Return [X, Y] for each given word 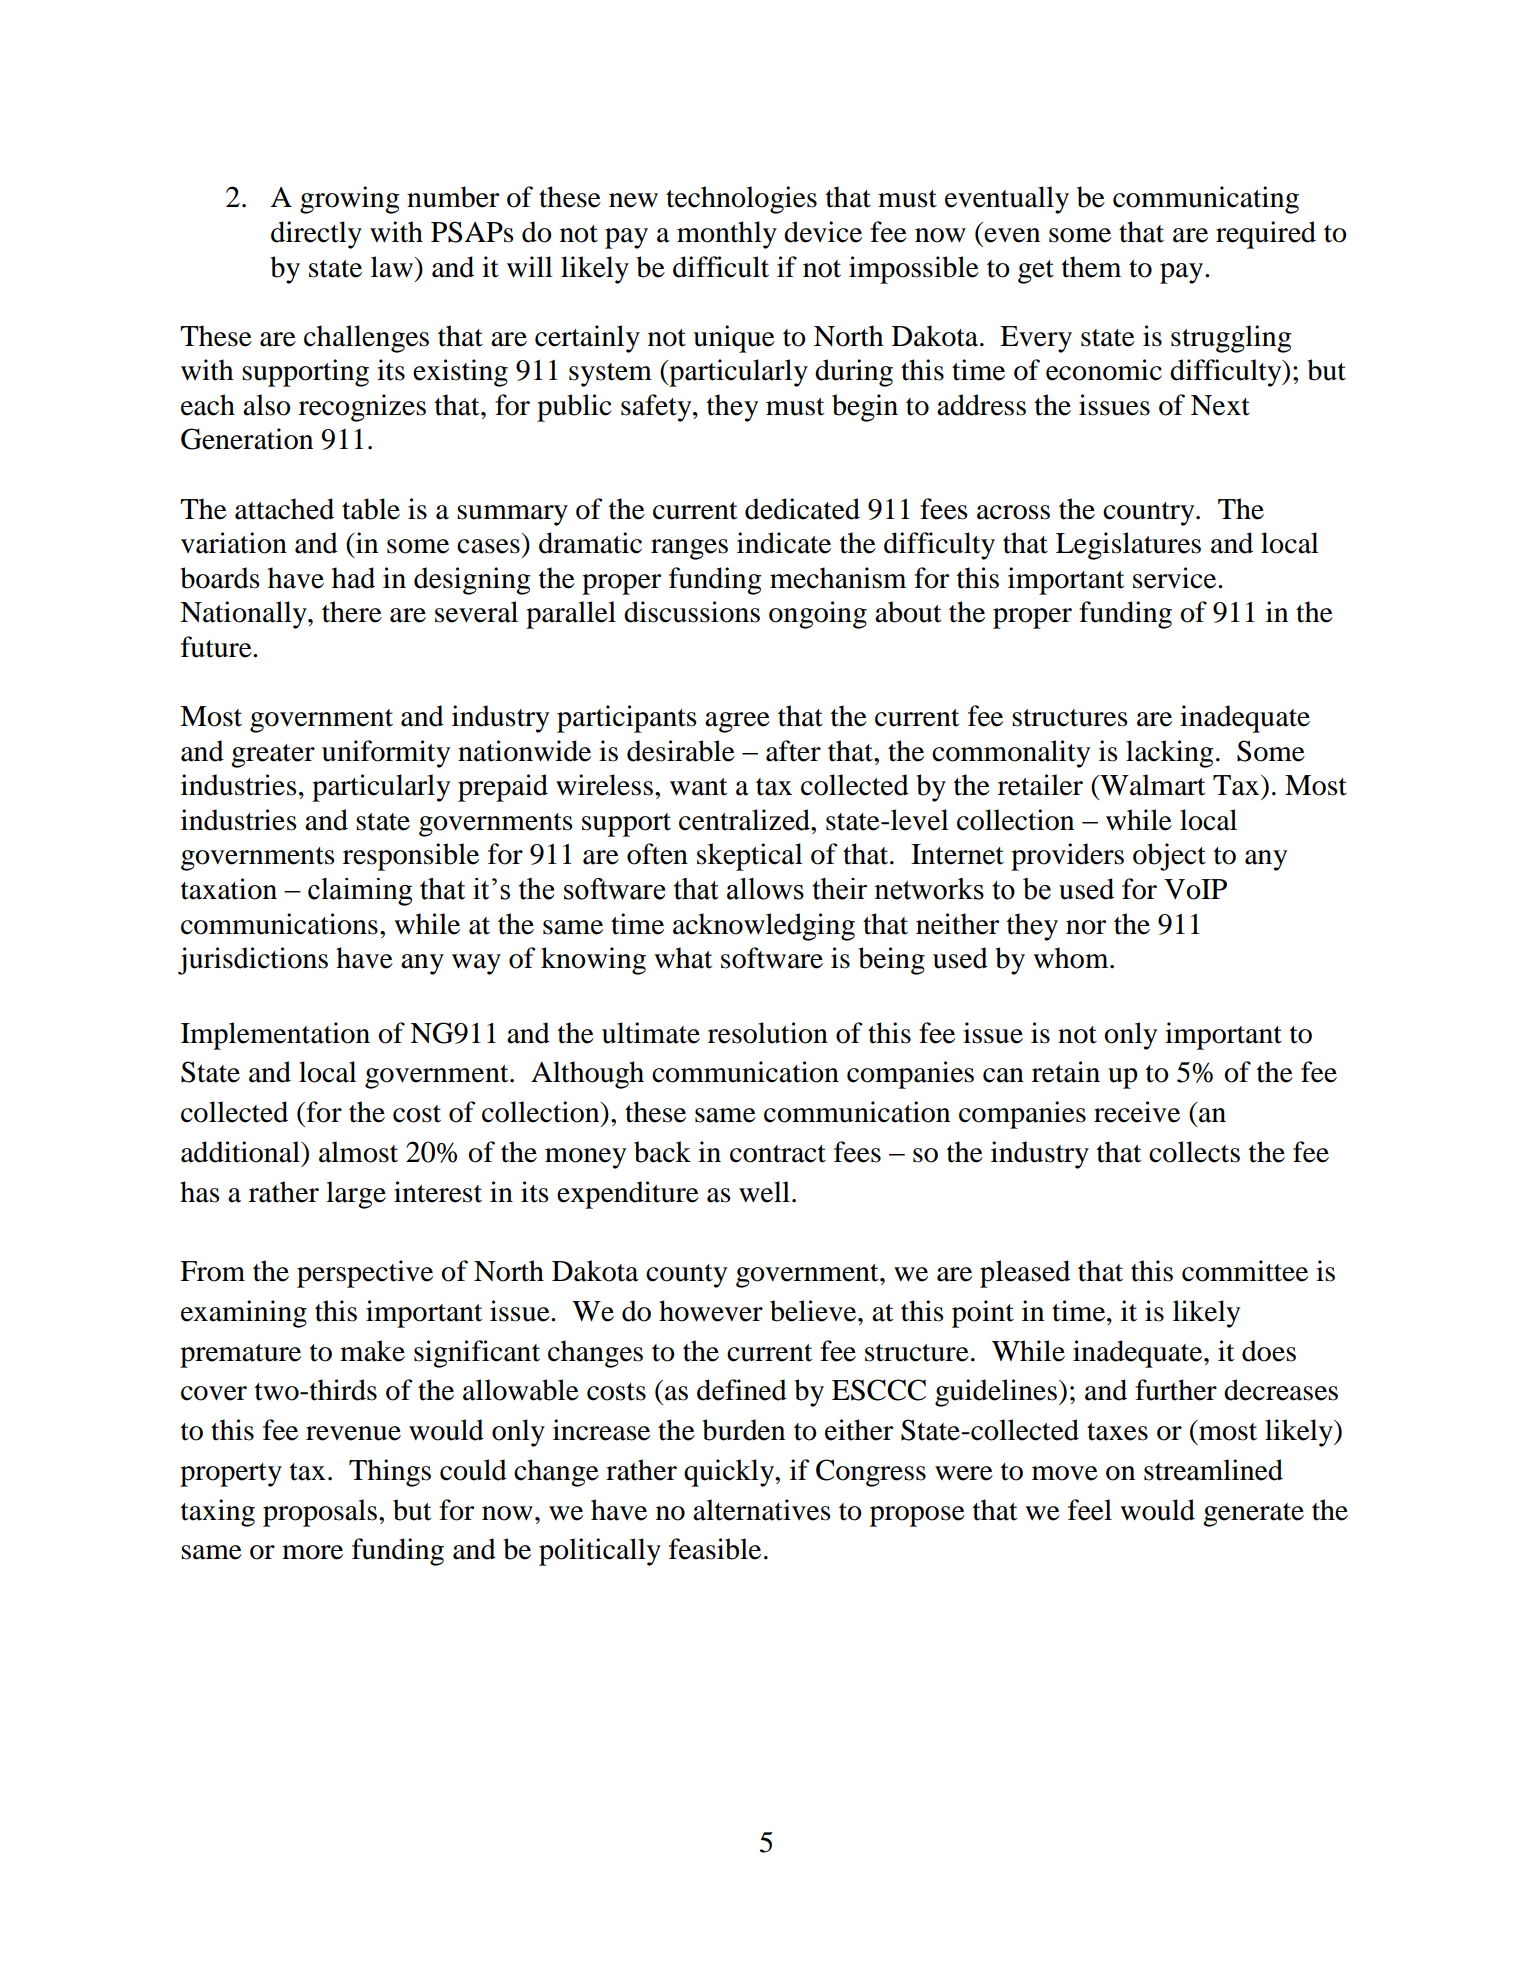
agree [737, 722]
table [371, 509]
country [1150, 514]
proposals [320, 1513]
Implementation [275, 1036]
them [1091, 267]
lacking [1169, 754]
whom [1072, 958]
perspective [365, 1274]
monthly [727, 235]
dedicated [802, 509]
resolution [768, 1033]
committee [1245, 1271]
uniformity [386, 754]
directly [316, 235]
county [686, 1276]
